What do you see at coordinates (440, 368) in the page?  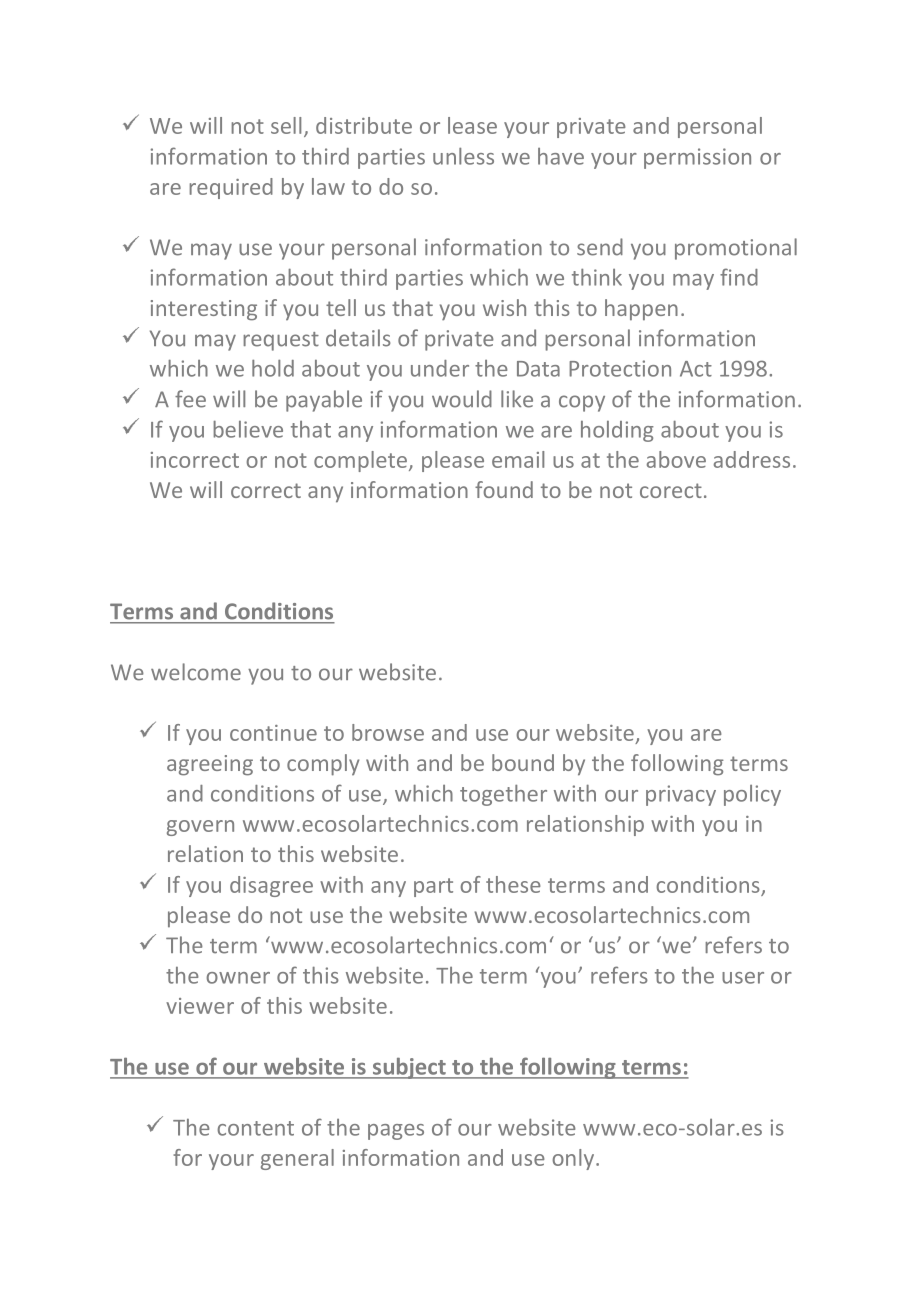 I see `under` at bounding box center [440, 368].
